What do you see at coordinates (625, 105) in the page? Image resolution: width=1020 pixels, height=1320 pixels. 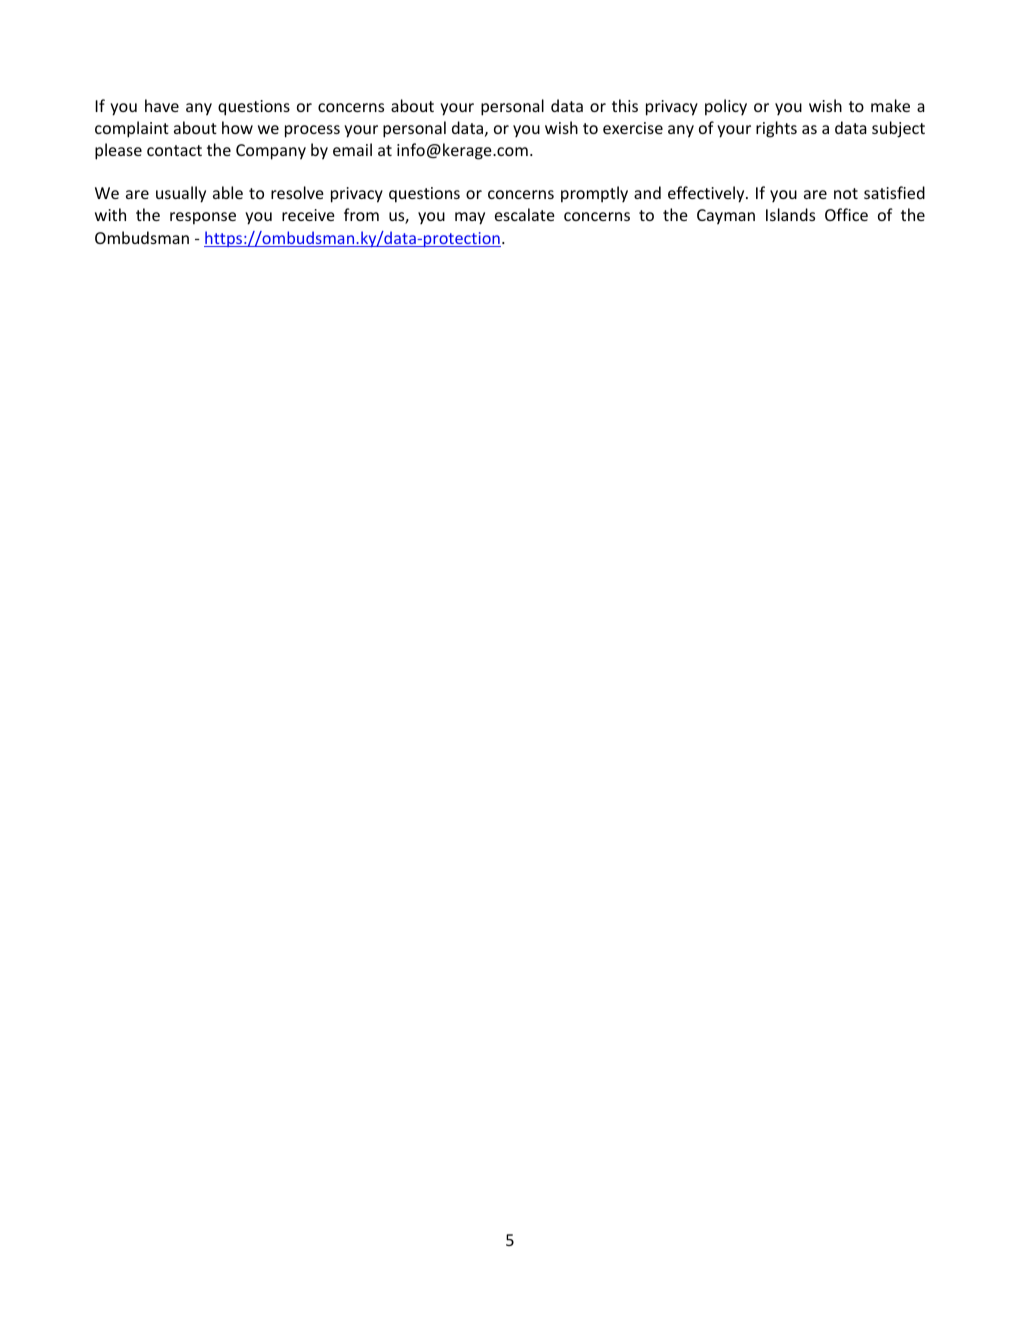 I see `this` at bounding box center [625, 105].
